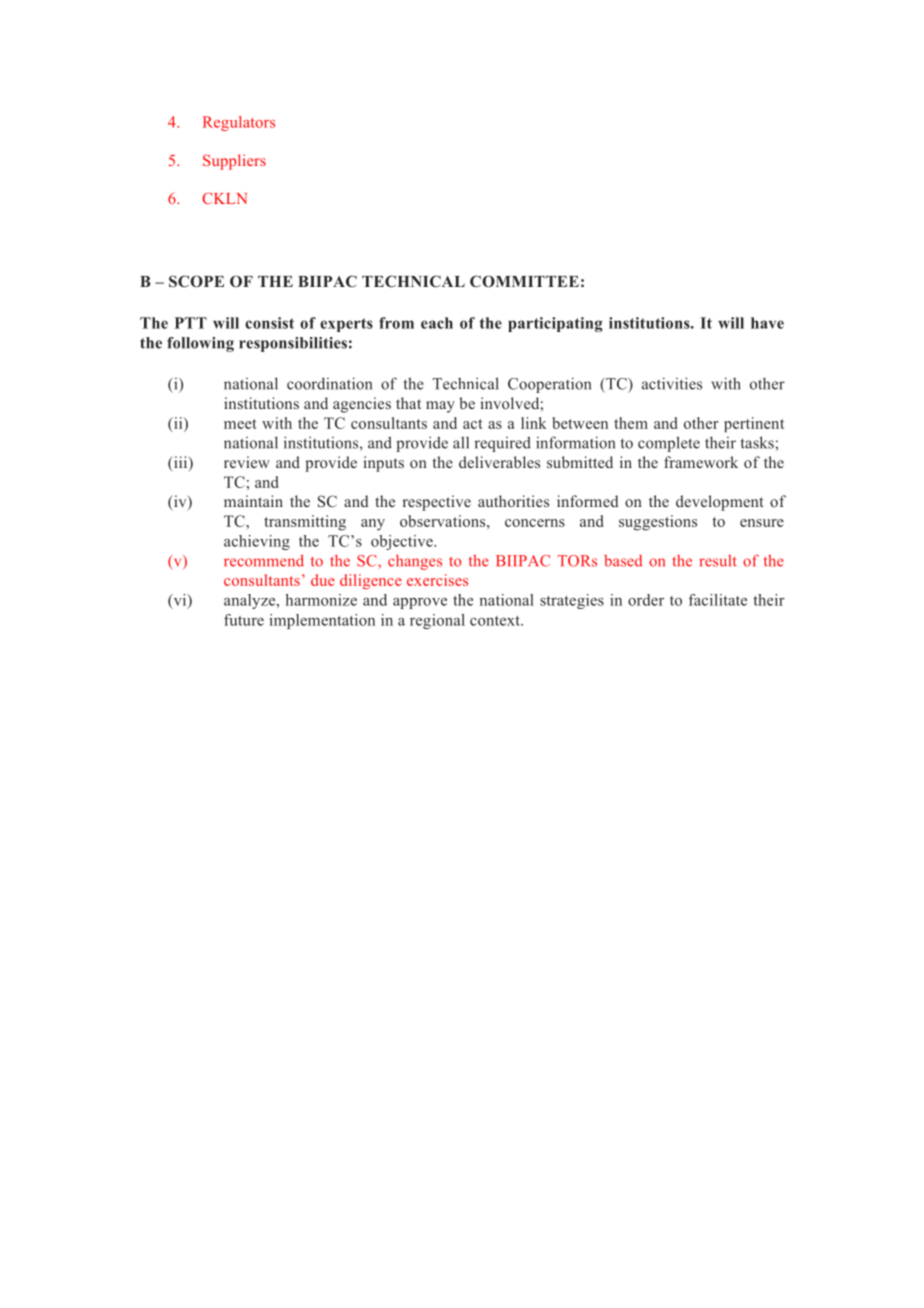  I want to click on have, so click(767, 323).
